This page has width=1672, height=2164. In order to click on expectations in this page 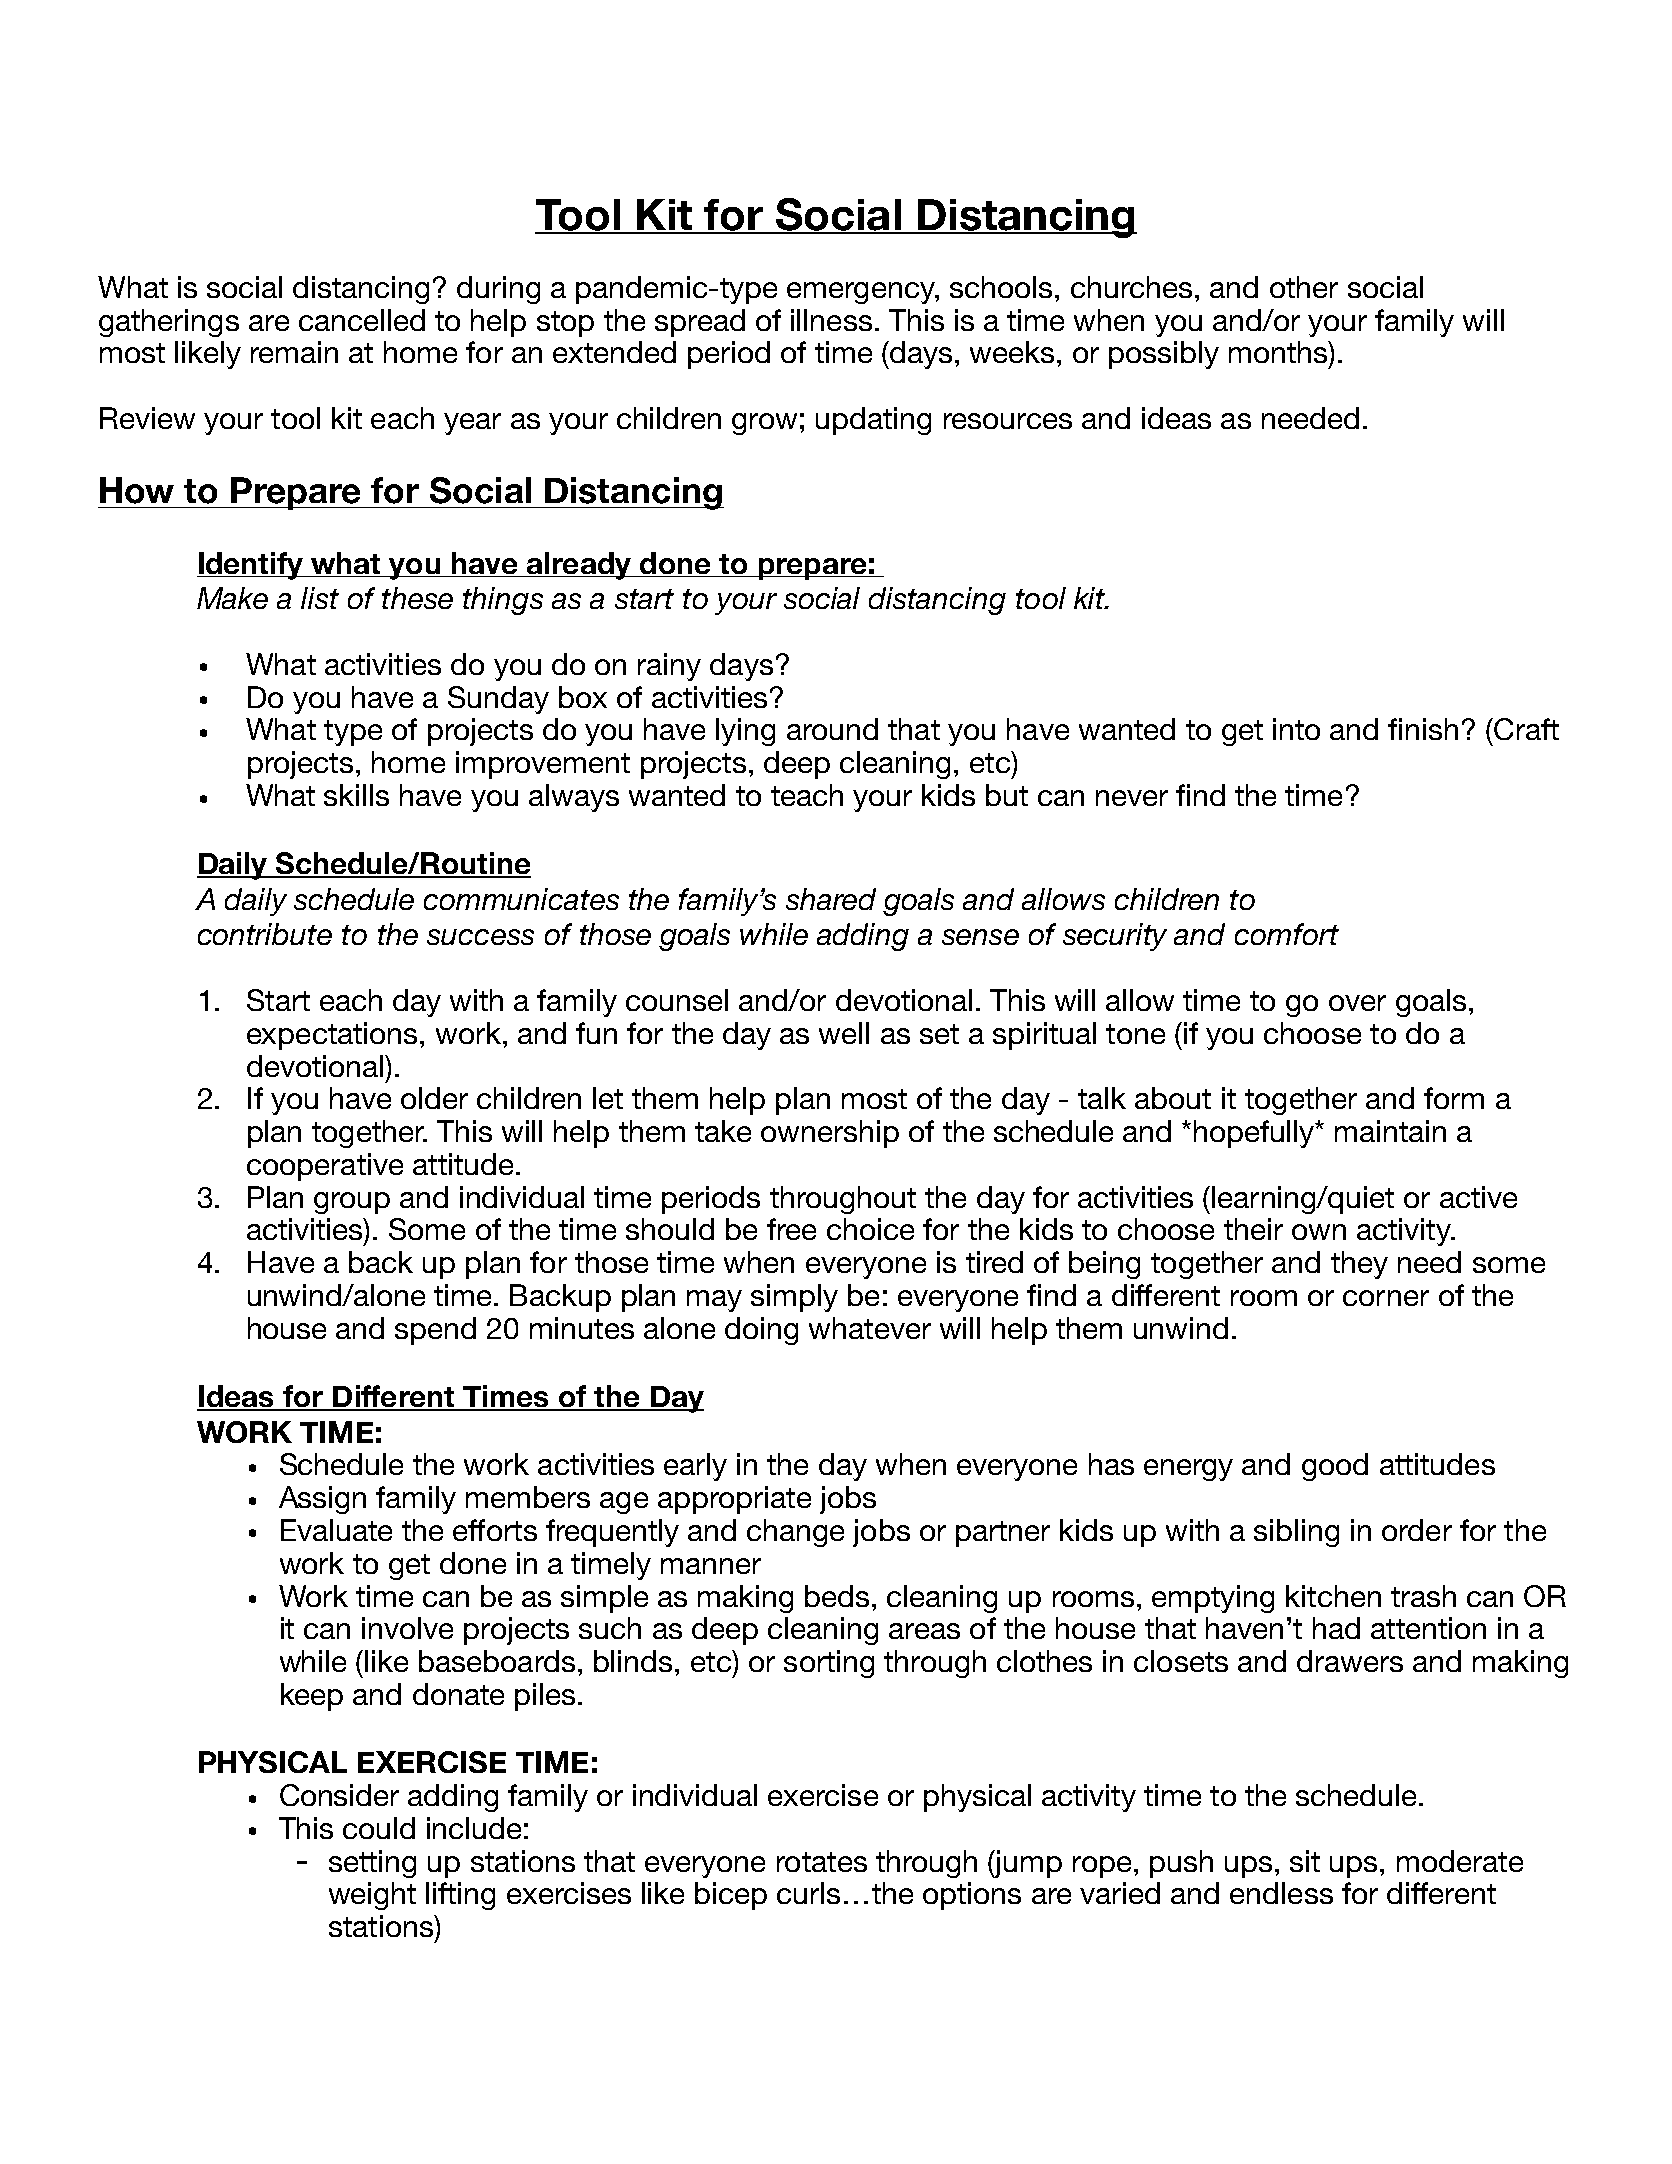, I will do `click(332, 1036)`.
